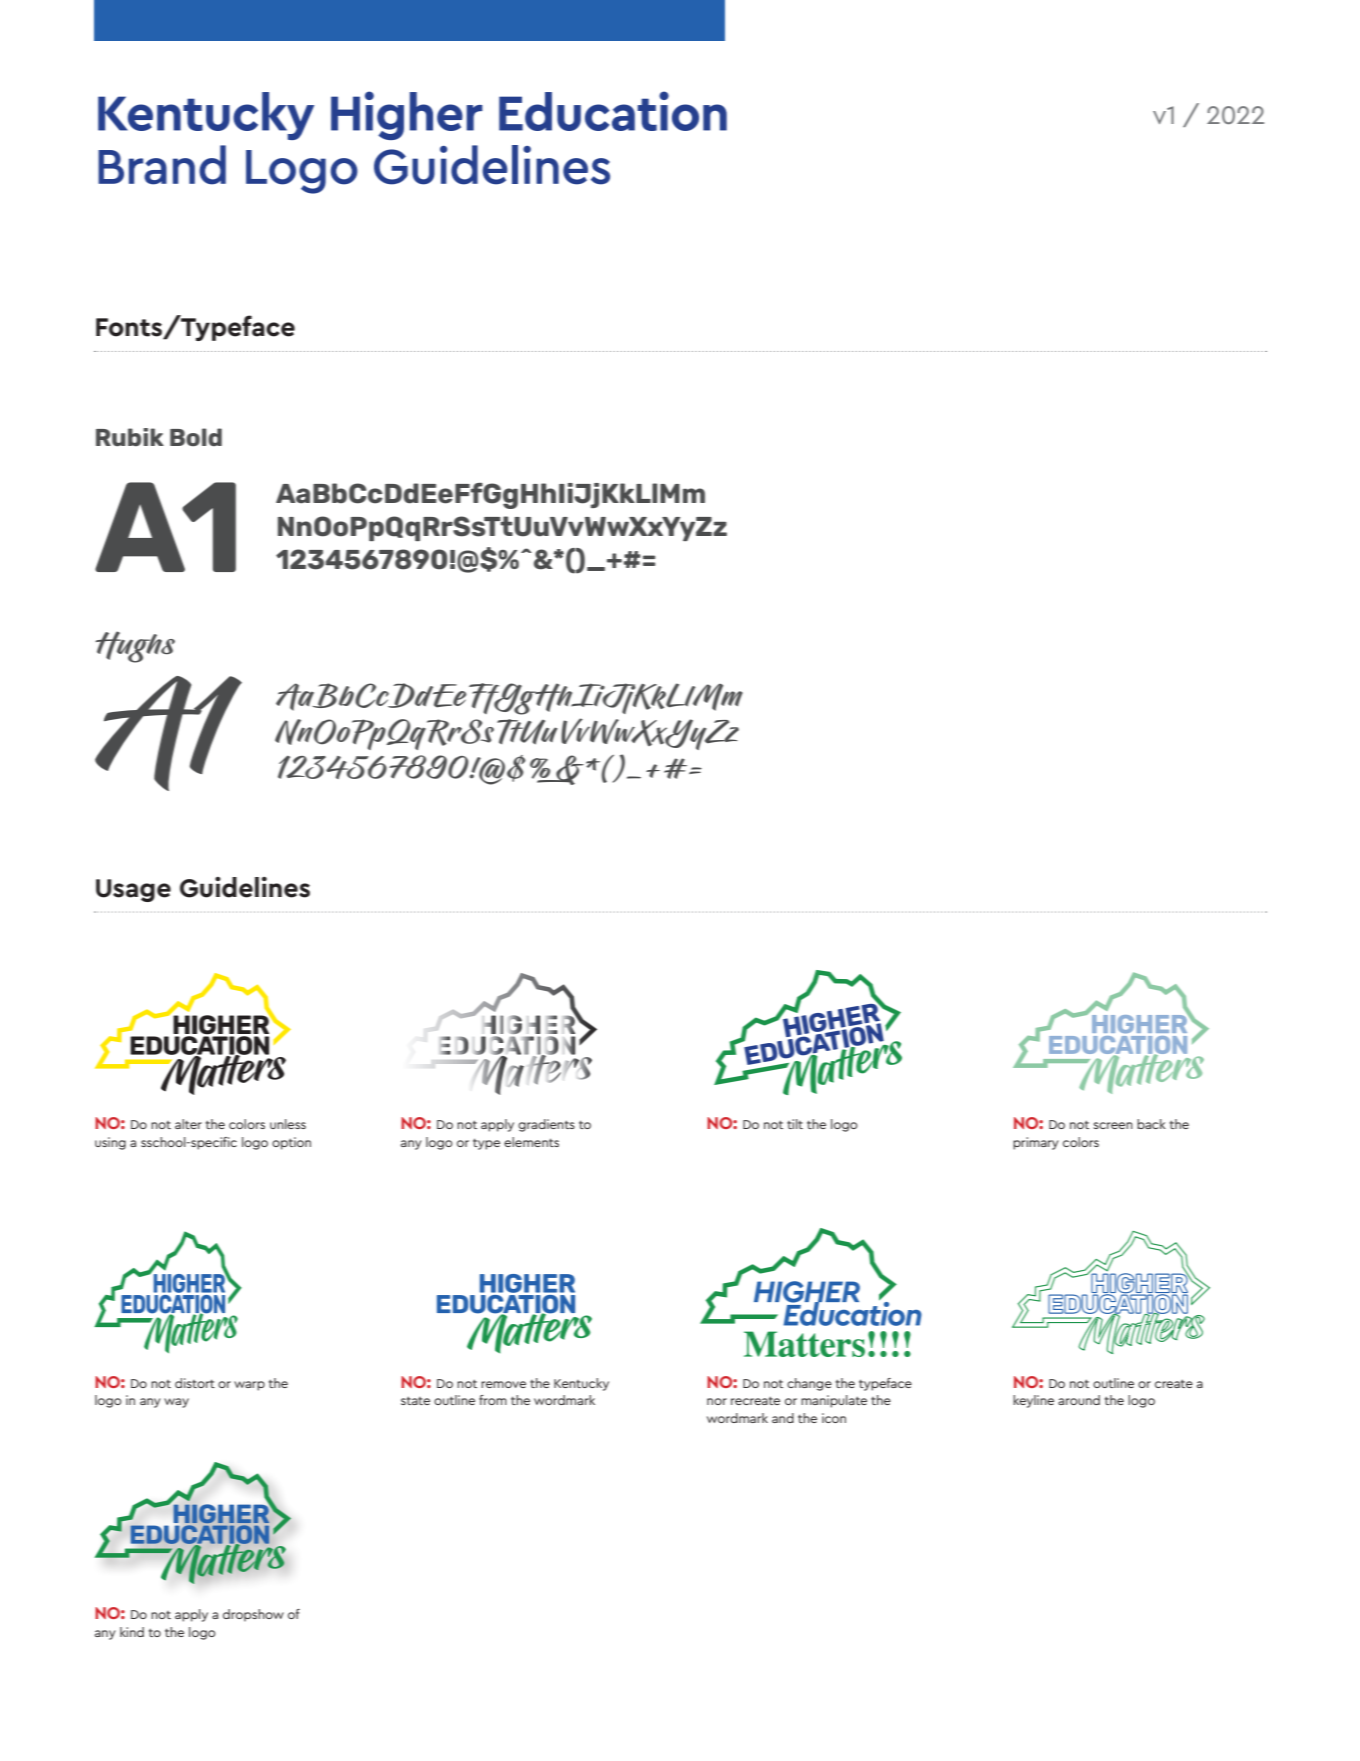 The height and width of the image is (1761, 1360). Describe the element at coordinates (407, 115) in the image. I see `Higher` at that location.
